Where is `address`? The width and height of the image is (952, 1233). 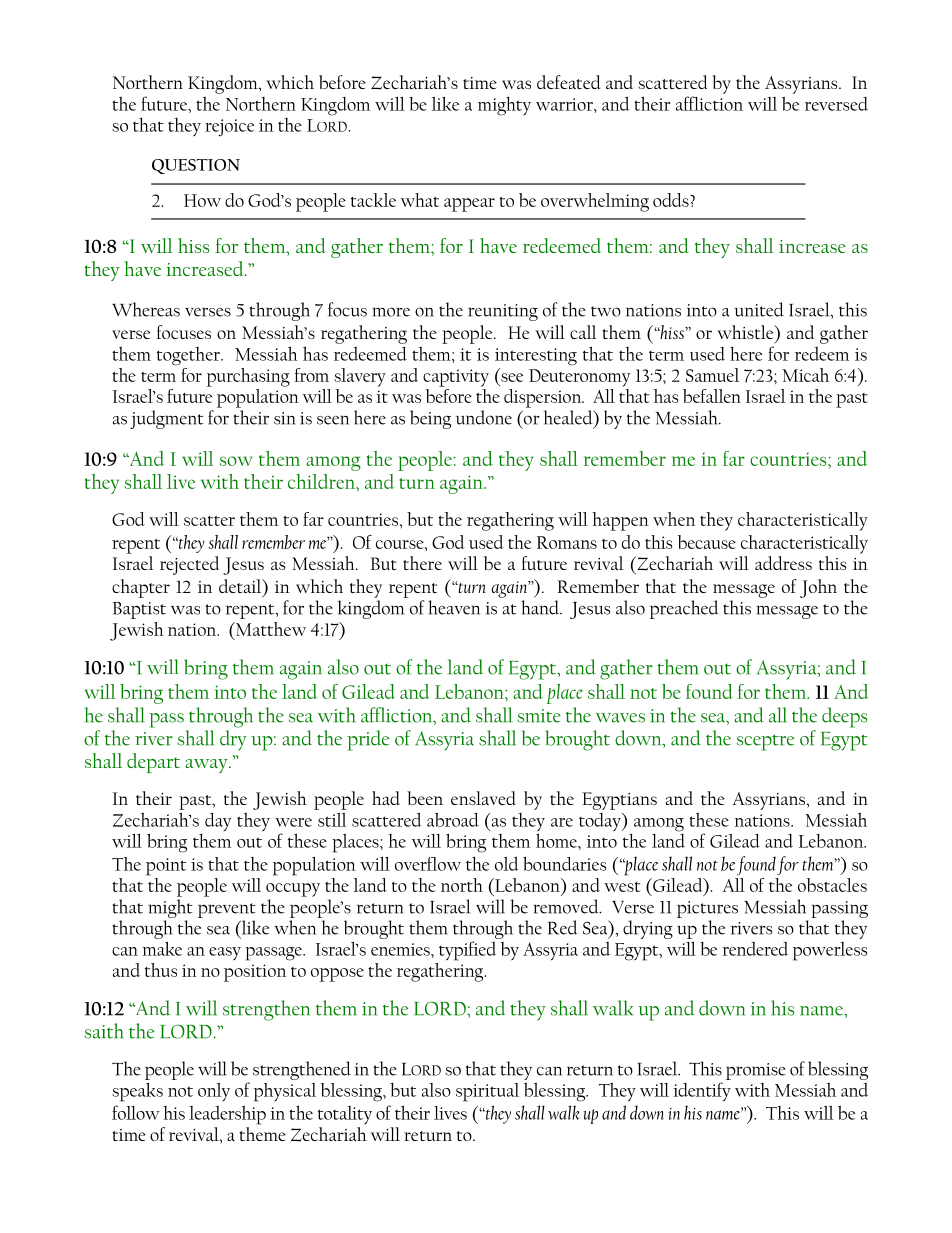
address is located at coordinates (783, 563).
